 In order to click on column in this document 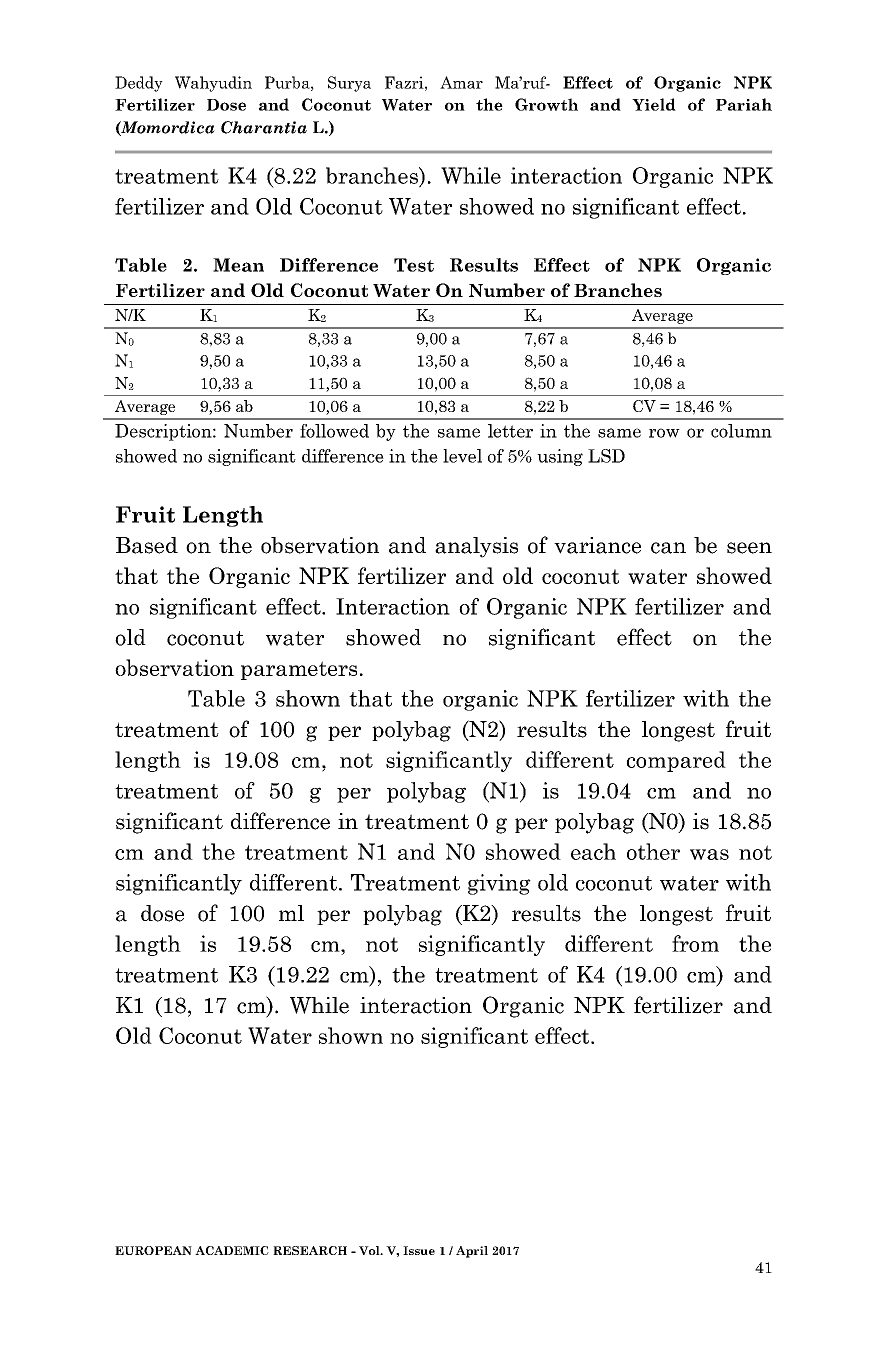, I will do `click(741, 431)`.
